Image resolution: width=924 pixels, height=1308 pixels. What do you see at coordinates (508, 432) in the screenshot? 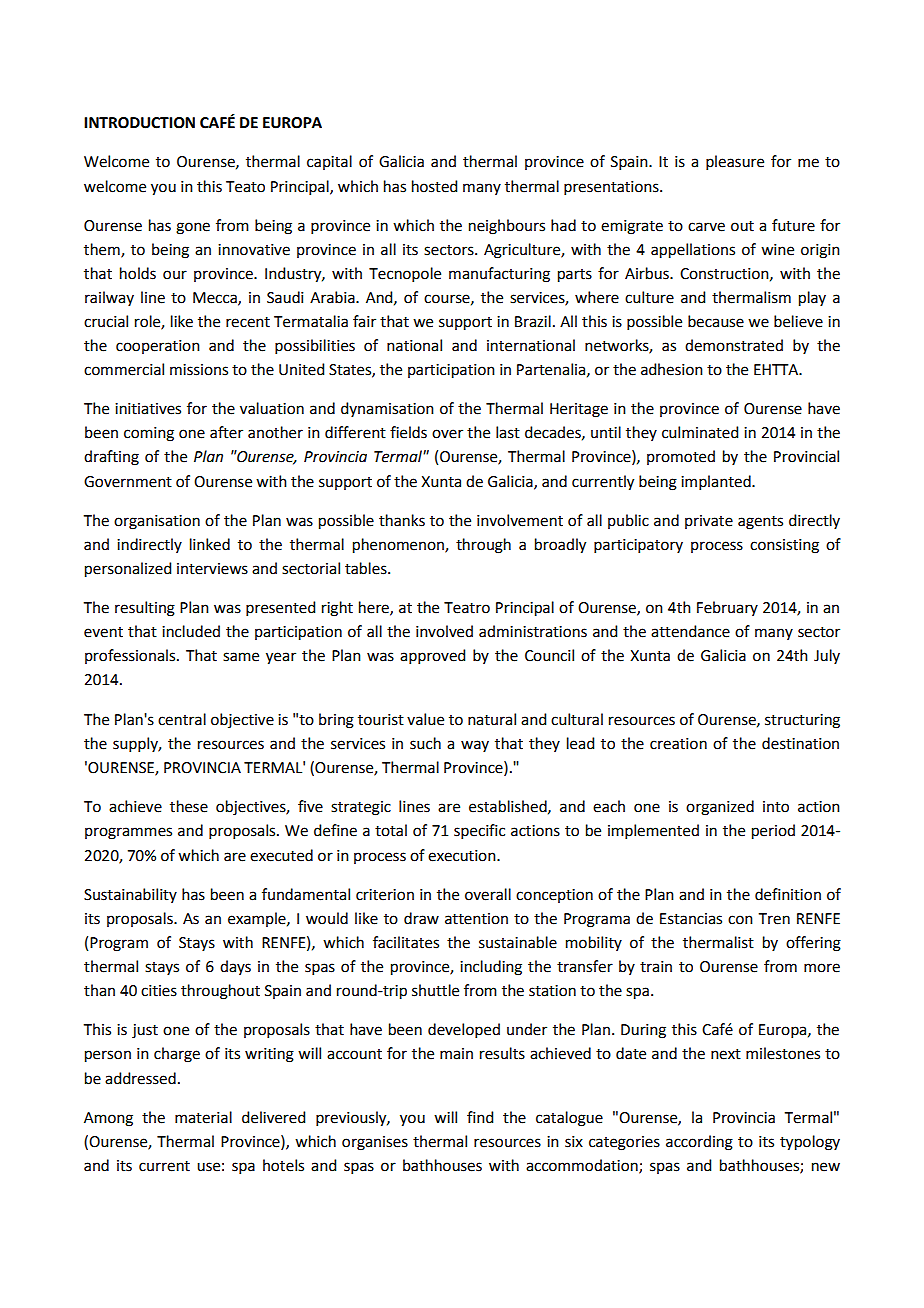
I see `last` at bounding box center [508, 432].
